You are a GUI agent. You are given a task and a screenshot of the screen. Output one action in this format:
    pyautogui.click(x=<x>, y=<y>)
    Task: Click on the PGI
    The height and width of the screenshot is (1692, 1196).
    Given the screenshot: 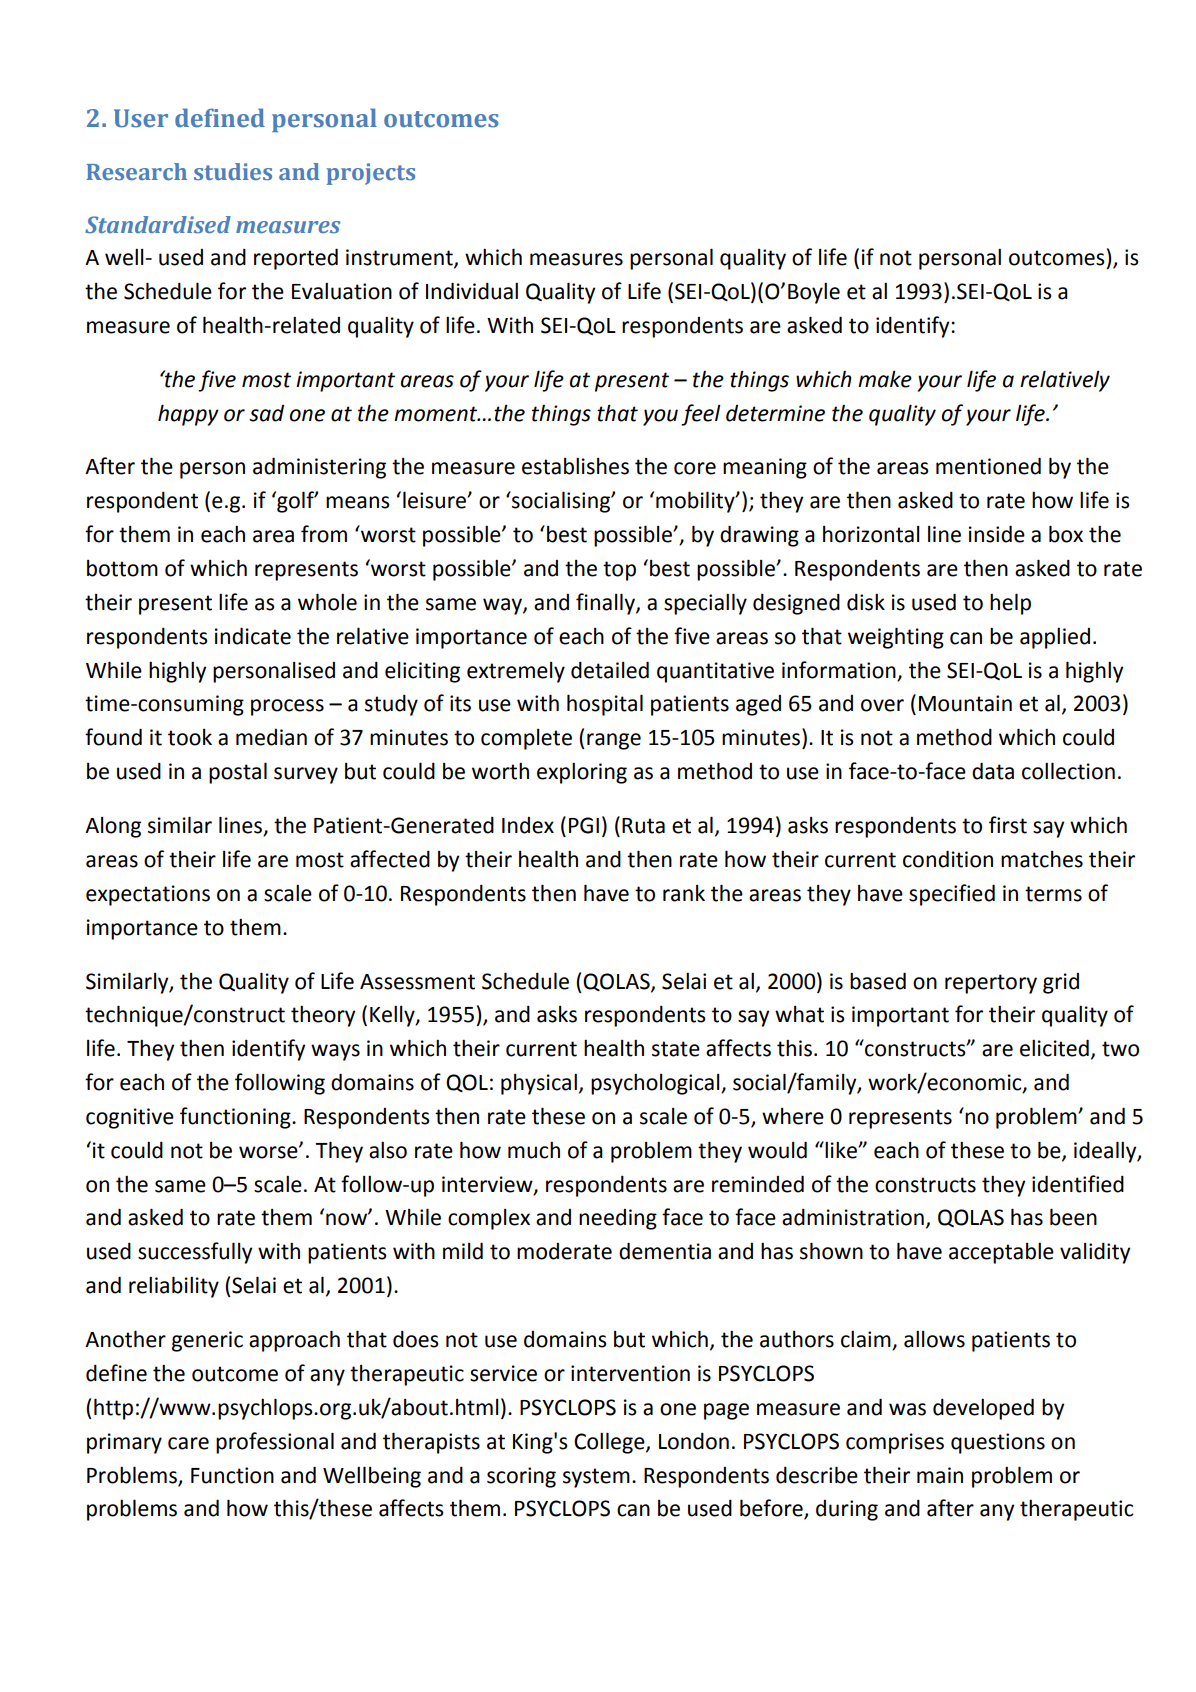 What is the action you would take?
    pyautogui.click(x=584, y=825)
